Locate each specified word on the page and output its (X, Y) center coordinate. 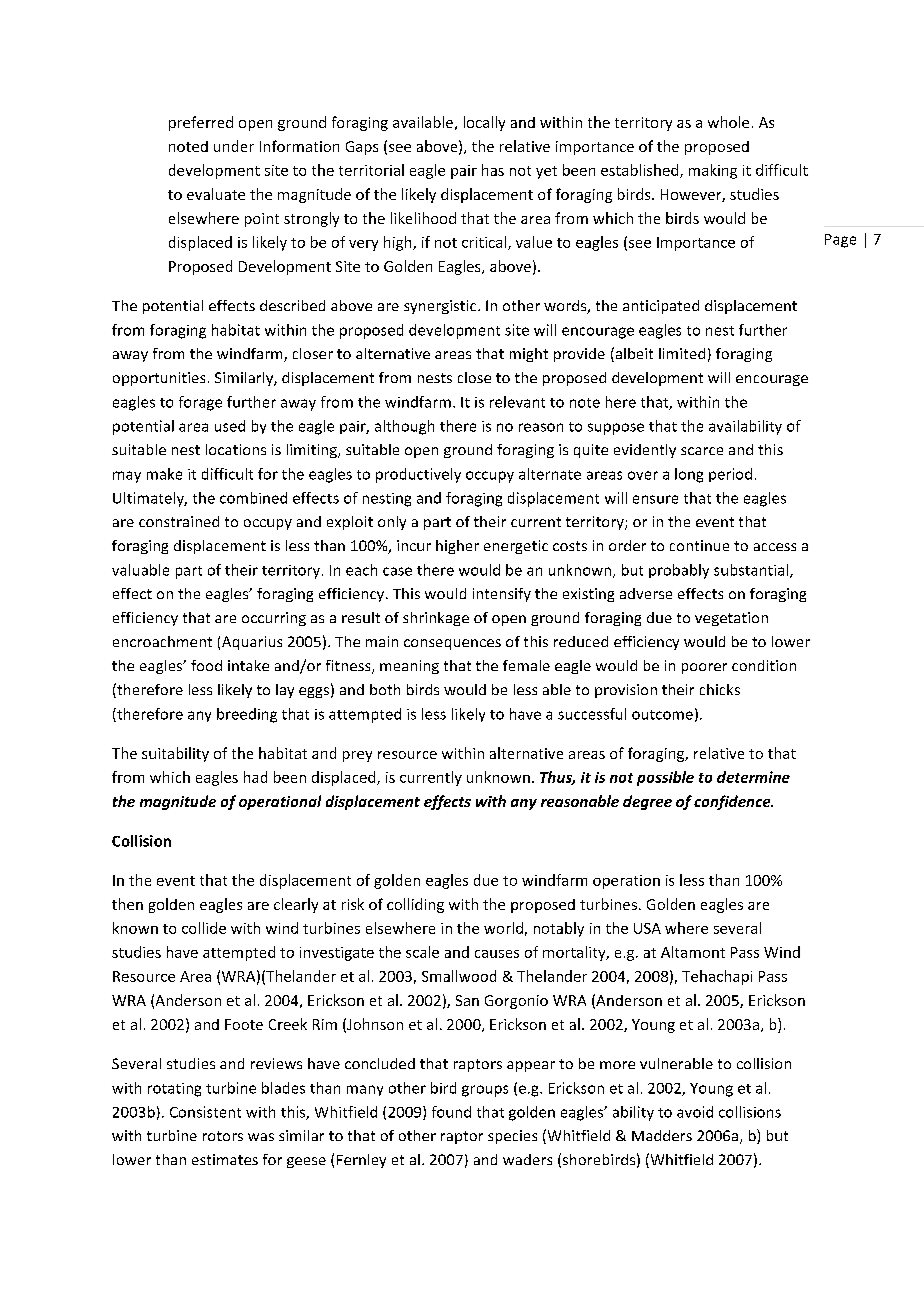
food (206, 665)
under (234, 146)
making (713, 171)
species (512, 1137)
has (493, 170)
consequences (452, 644)
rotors (223, 1136)
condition (764, 665)
